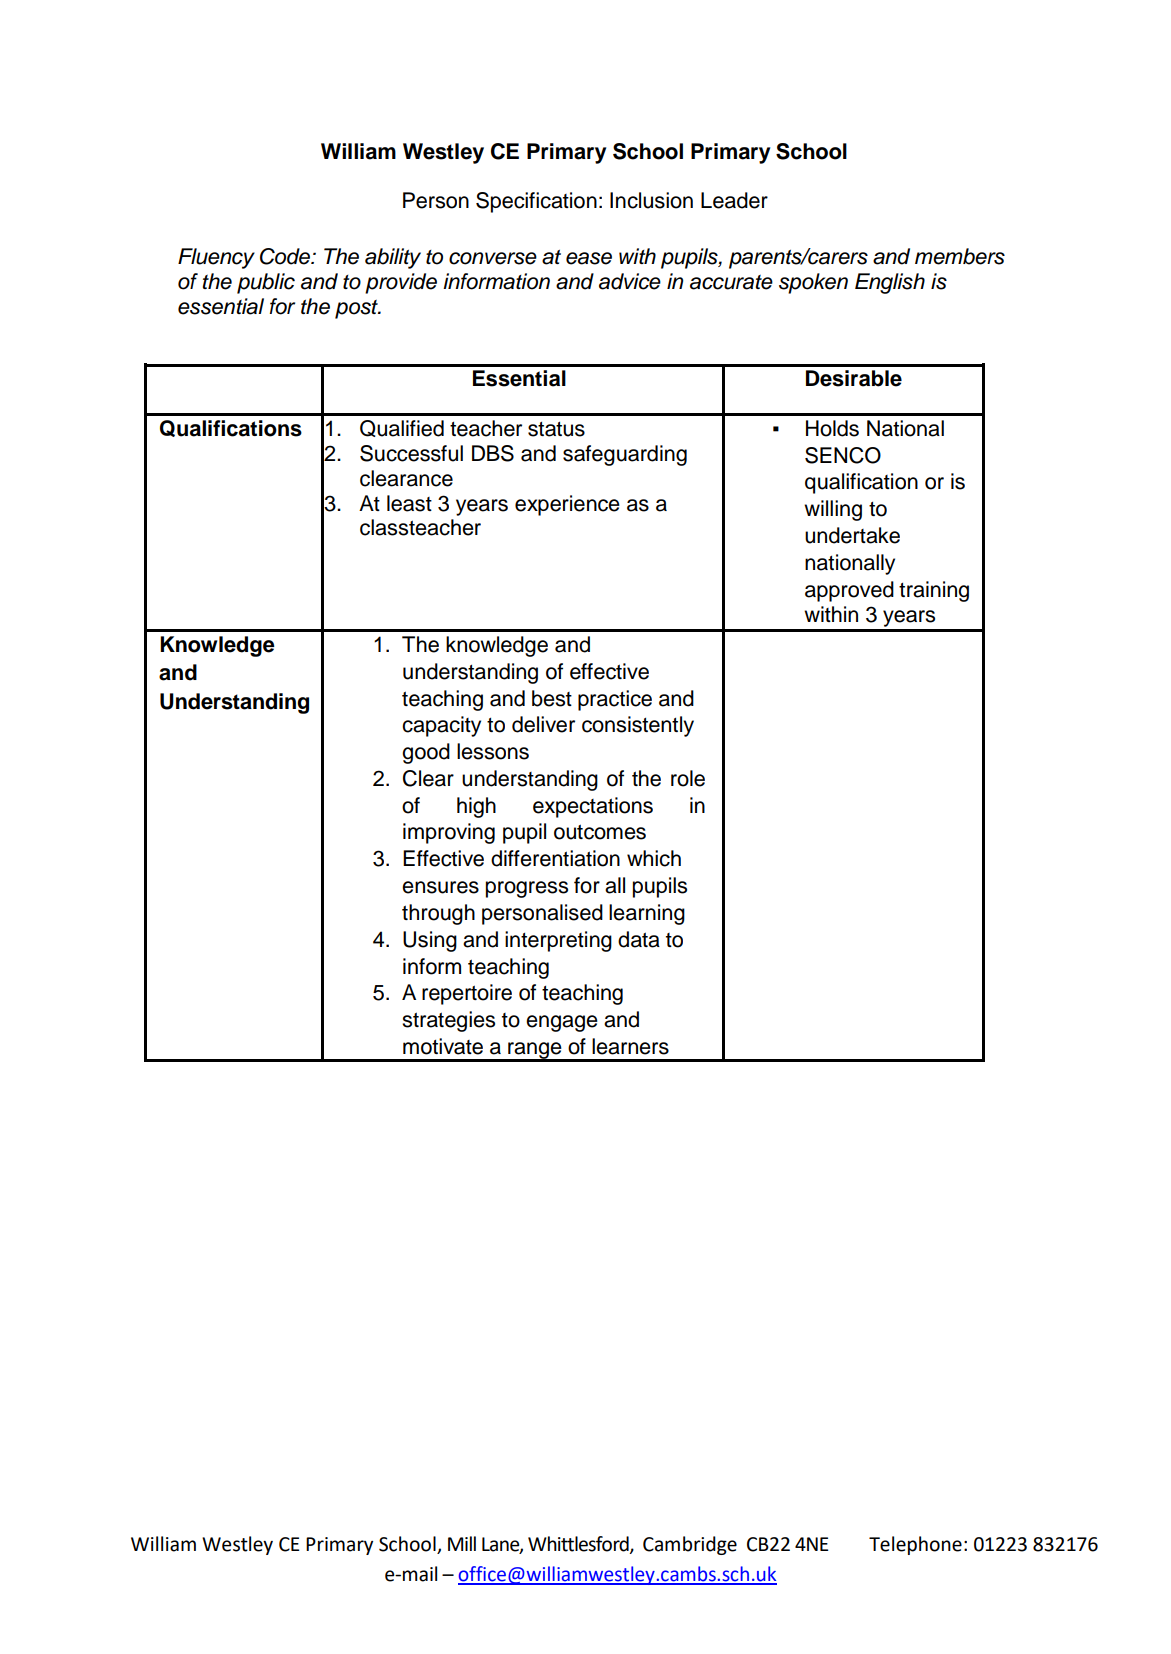 Image resolution: width=1171 pixels, height=1654 pixels. I want to click on ease, so click(589, 258).
